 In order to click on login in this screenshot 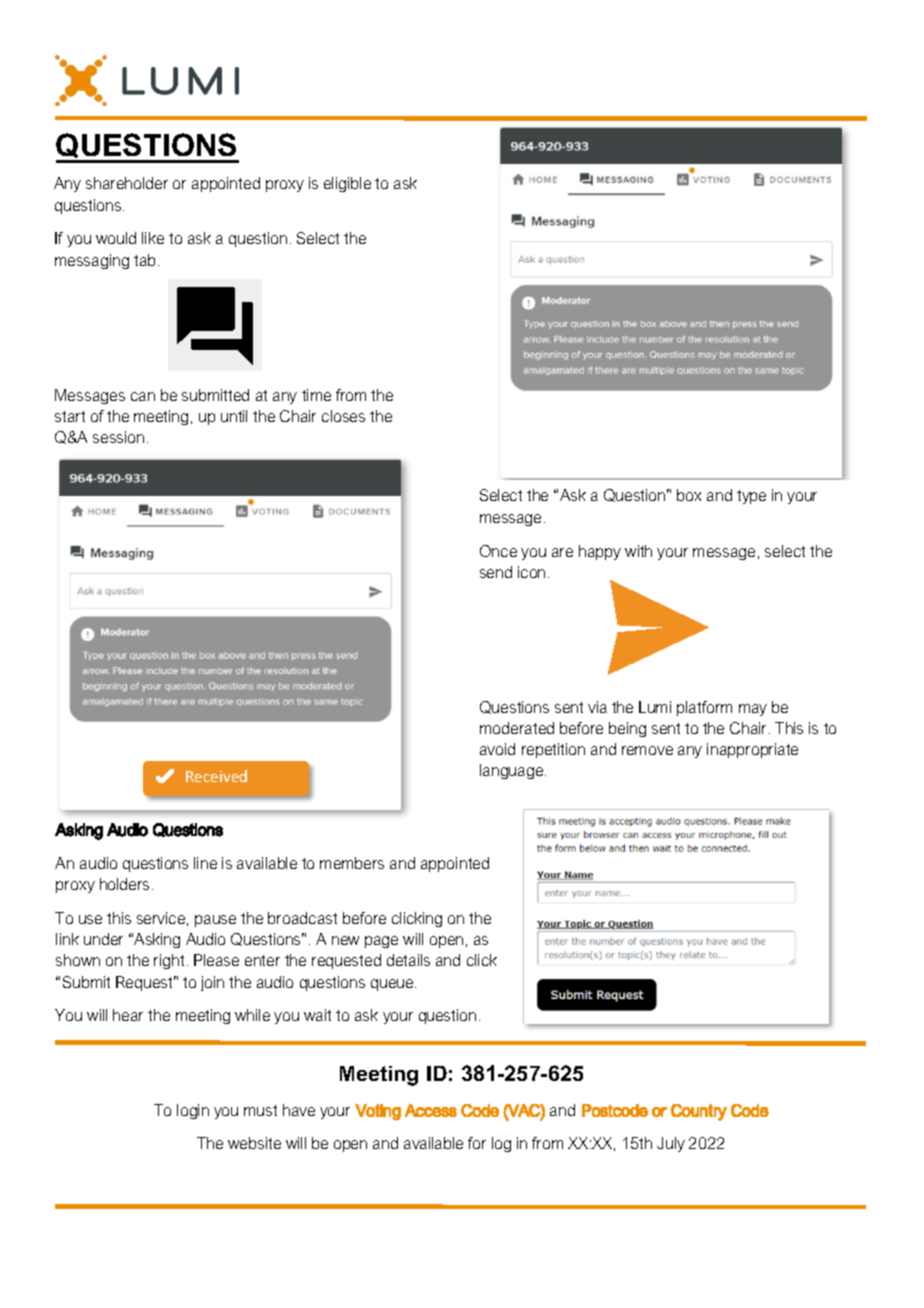, I will do `click(193, 1111)`.
